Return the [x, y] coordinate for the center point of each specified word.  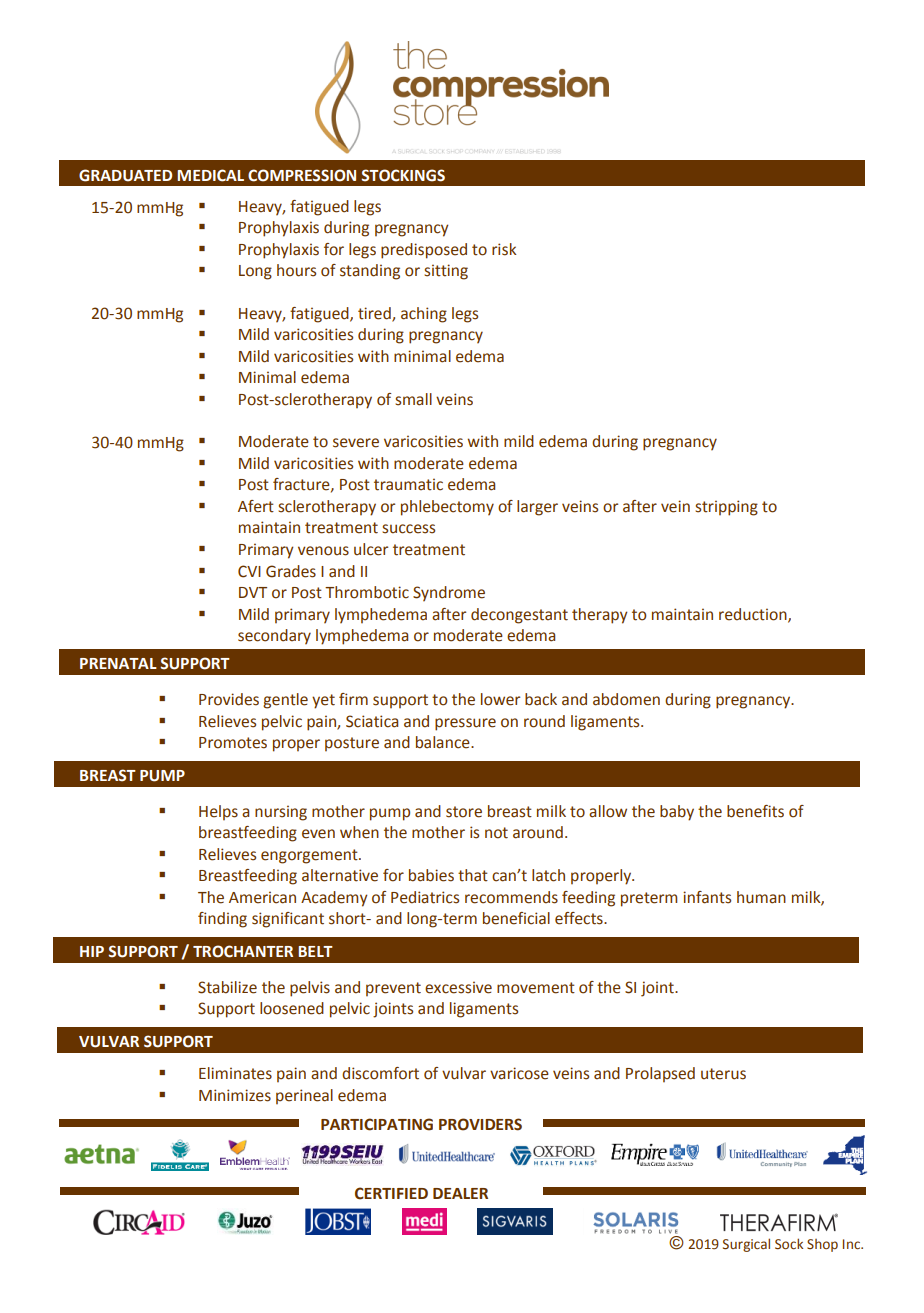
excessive [458, 987]
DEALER [460, 1193]
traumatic [408, 484]
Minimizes [235, 1095]
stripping [726, 508]
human [761, 897]
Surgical [746, 1245]
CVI [249, 571]
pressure [465, 724]
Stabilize [227, 987]
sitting [446, 272]
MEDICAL [210, 175]
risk [504, 249]
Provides [229, 699]
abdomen [626, 699]
